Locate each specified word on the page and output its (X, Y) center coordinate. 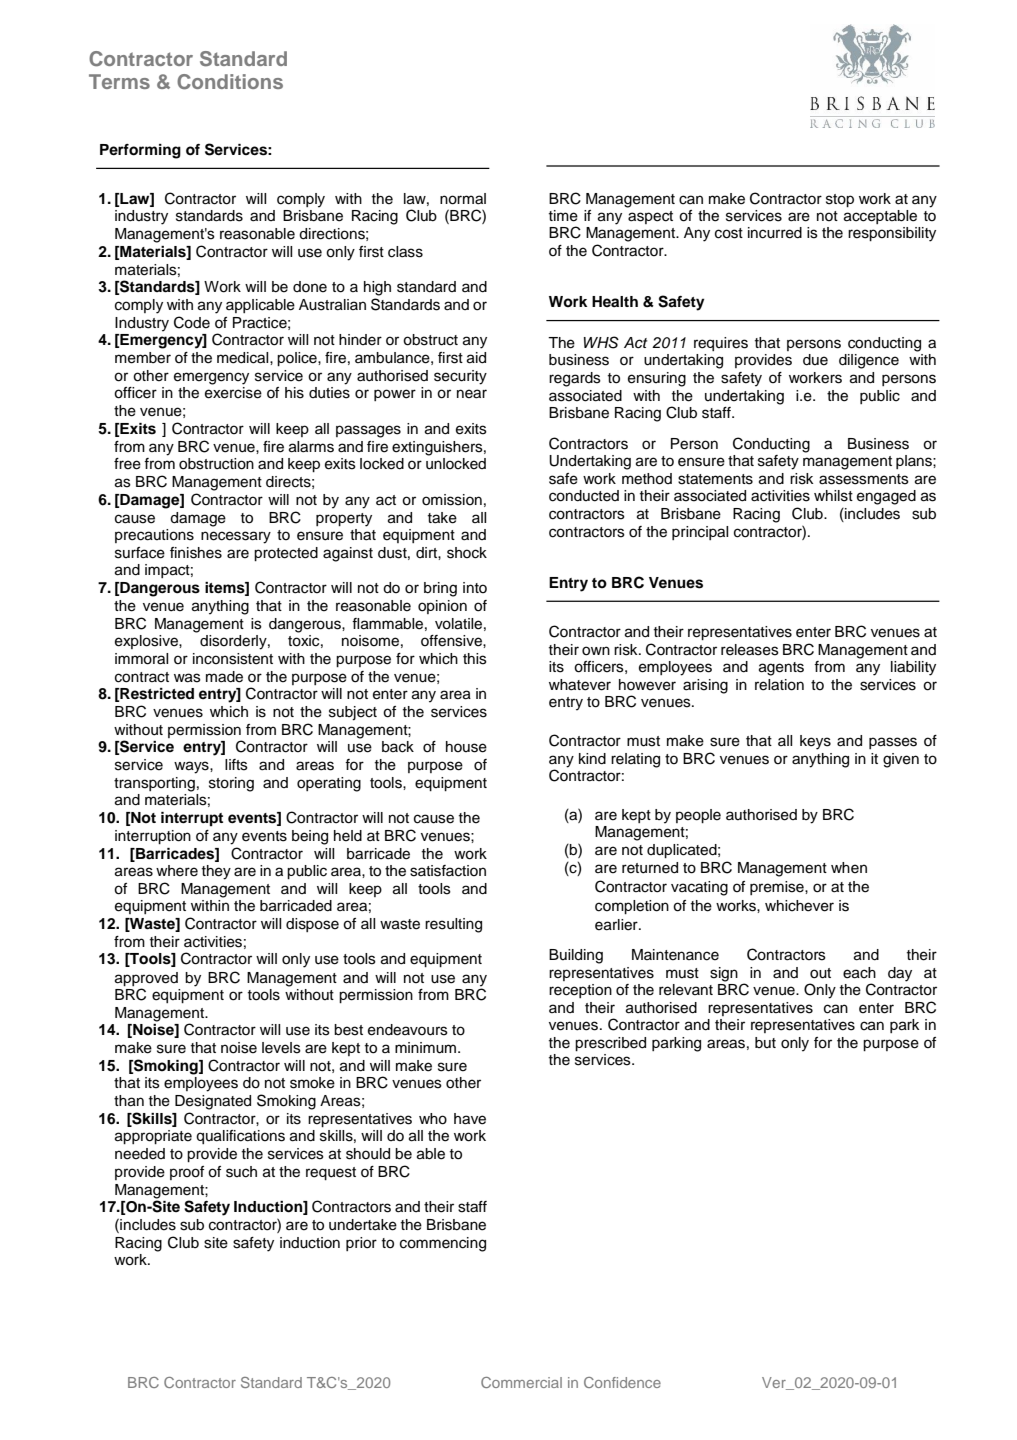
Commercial (521, 1382)
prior (361, 1244)
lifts (236, 765)
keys (815, 742)
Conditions (230, 82)
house (466, 747)
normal (463, 199)
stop (840, 200)
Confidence (622, 1382)
